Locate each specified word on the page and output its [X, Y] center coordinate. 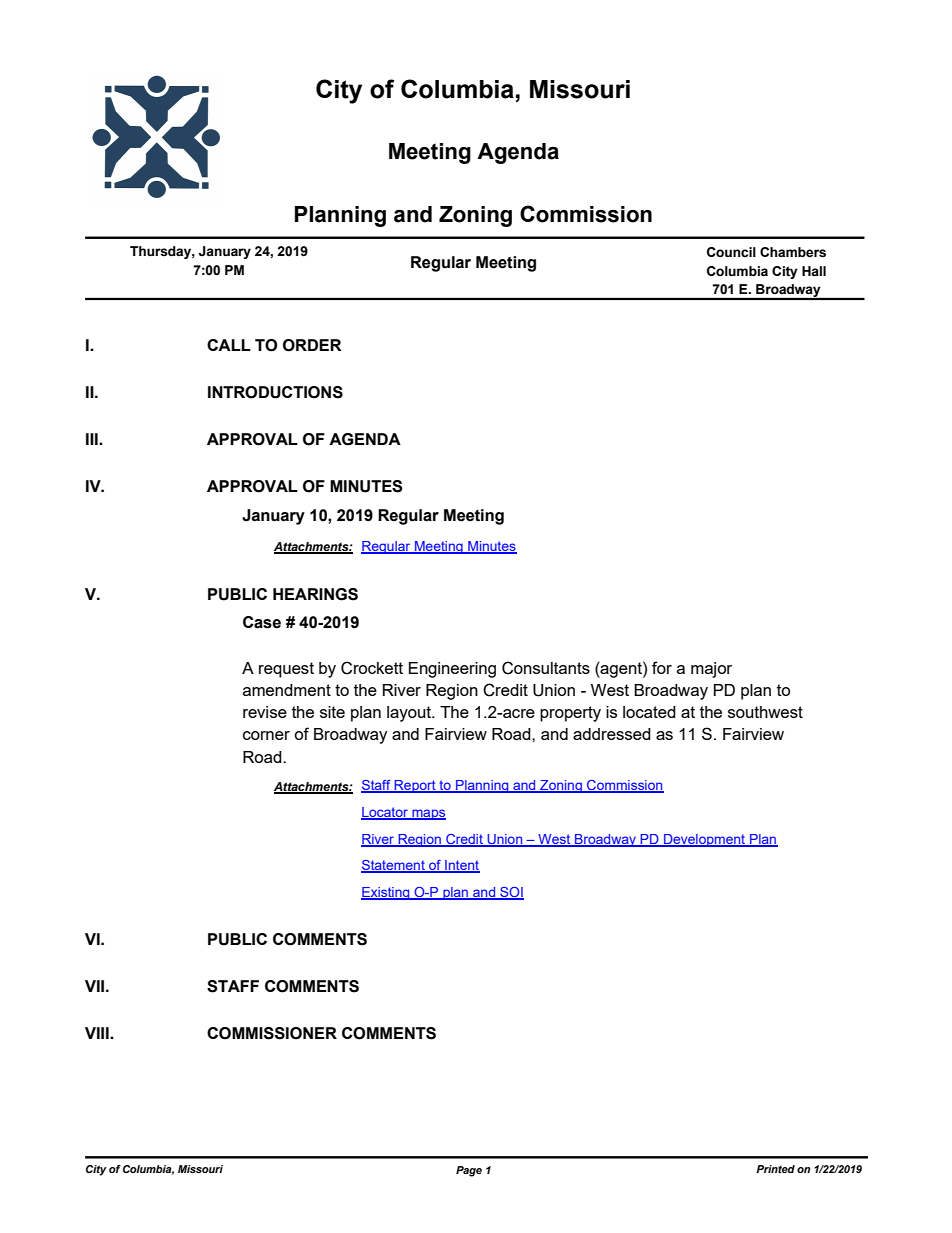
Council [731, 252]
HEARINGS [315, 594]
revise [265, 712]
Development [705, 840]
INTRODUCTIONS [275, 392]
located [649, 712]
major [711, 670]
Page [469, 1171]
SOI [511, 893]
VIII [98, 1033]
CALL [229, 345]
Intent [461, 866]
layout [410, 714]
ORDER [312, 345]
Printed [775, 1169]
